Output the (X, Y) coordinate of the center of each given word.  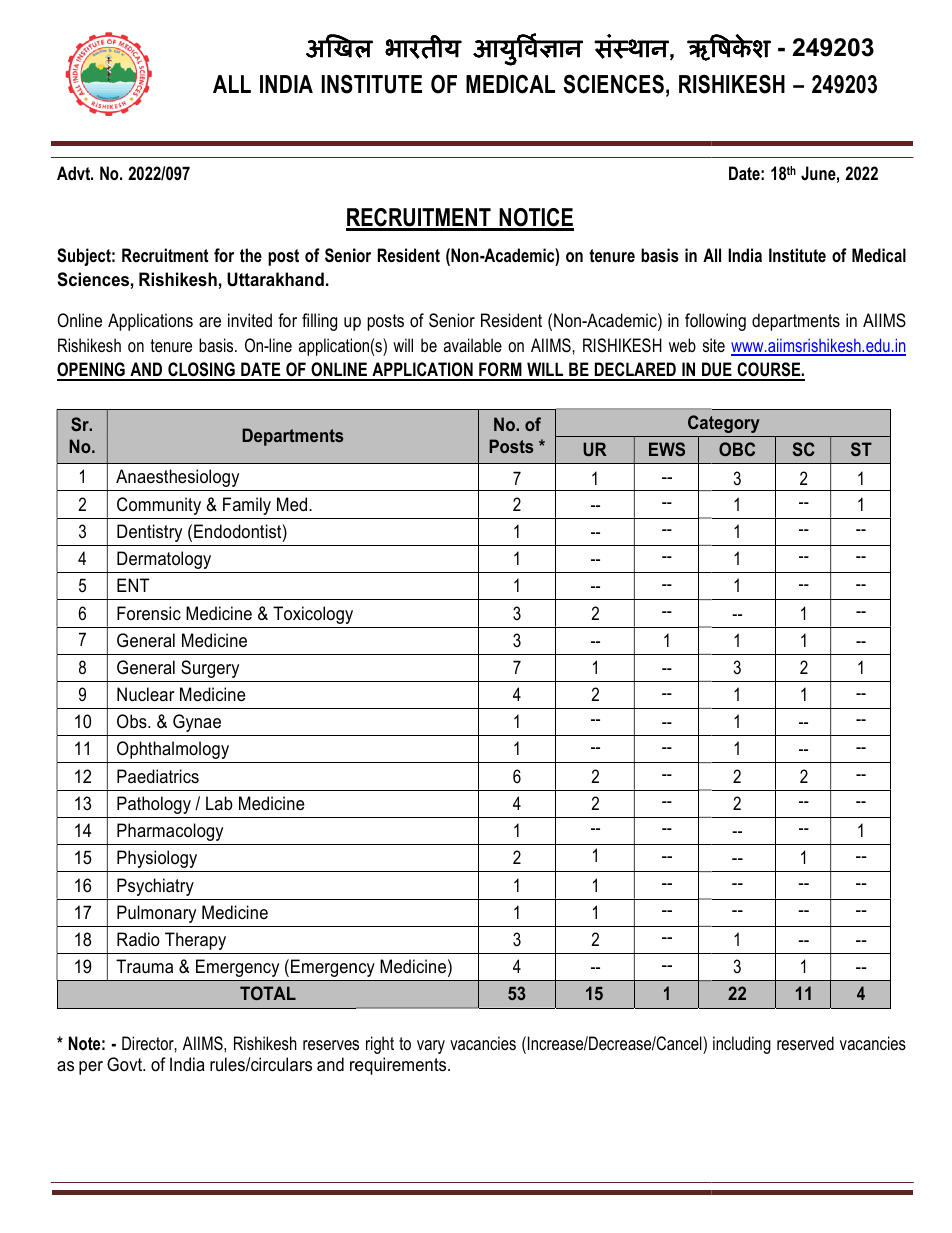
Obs (133, 721)
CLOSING (201, 371)
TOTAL (268, 993)
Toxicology (313, 615)
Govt (126, 1064)
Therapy (195, 941)
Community (159, 506)
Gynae (197, 723)
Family (247, 506)
